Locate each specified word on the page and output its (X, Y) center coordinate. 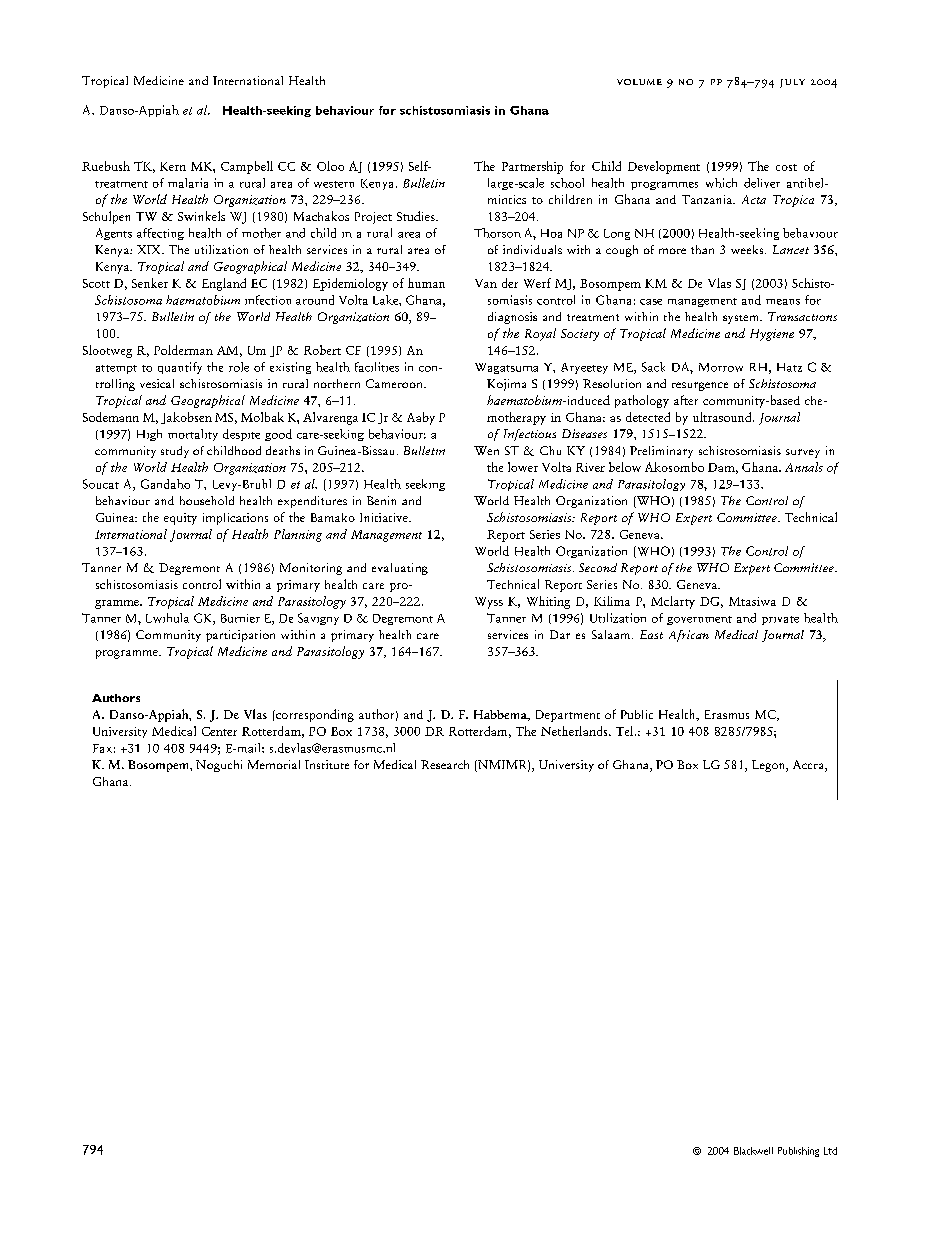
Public (637, 714)
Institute (327, 764)
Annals (804, 467)
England (224, 284)
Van (486, 283)
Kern (173, 166)
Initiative (385, 517)
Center (219, 731)
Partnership (532, 167)
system (742, 319)
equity (180, 519)
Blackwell (753, 1151)
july (792, 83)
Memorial (274, 764)
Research (445, 764)
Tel (626, 731)
